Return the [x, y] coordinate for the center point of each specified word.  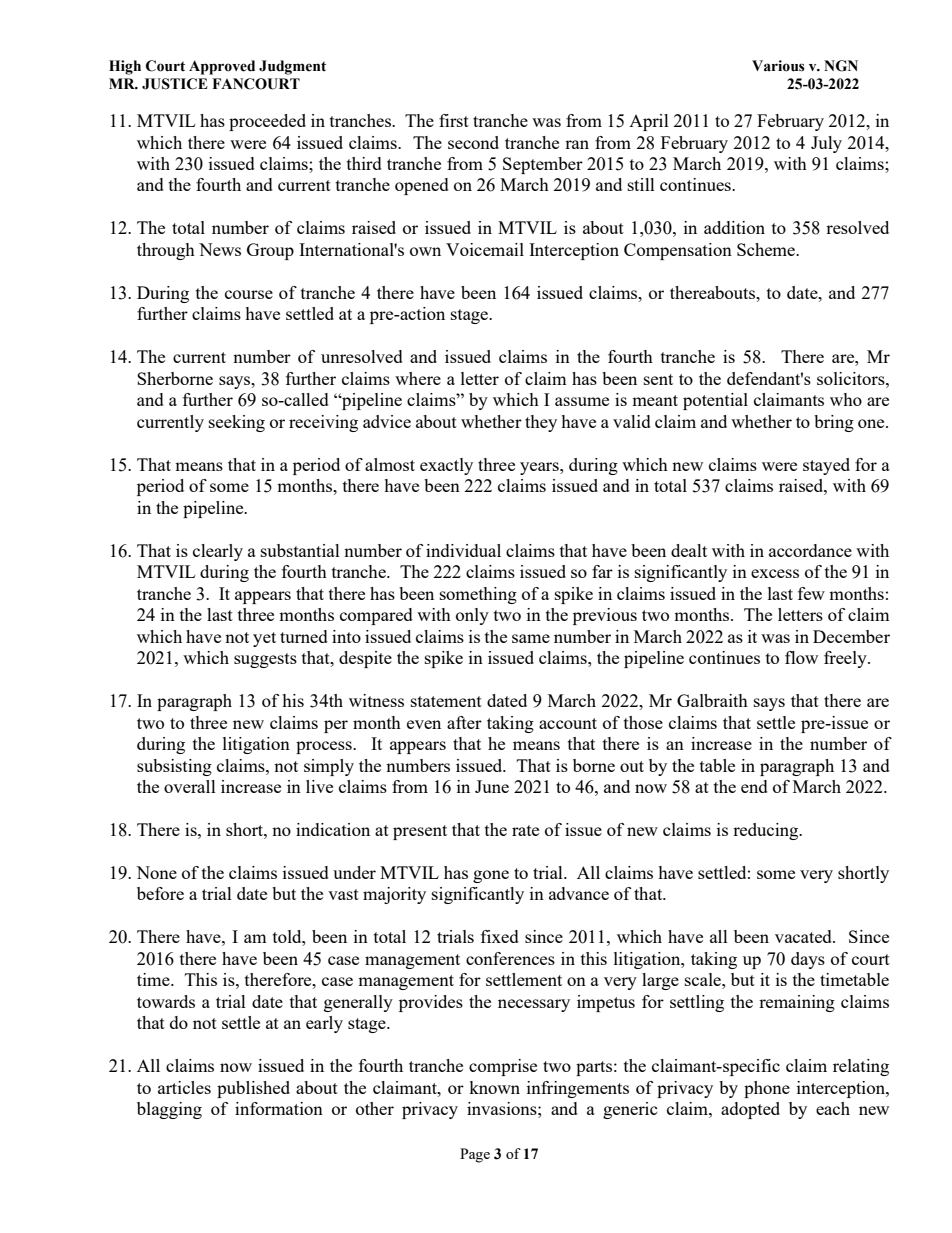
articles [184, 1087]
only [472, 616]
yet [264, 639]
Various [778, 66]
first [454, 120]
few [811, 593]
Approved [222, 67]
